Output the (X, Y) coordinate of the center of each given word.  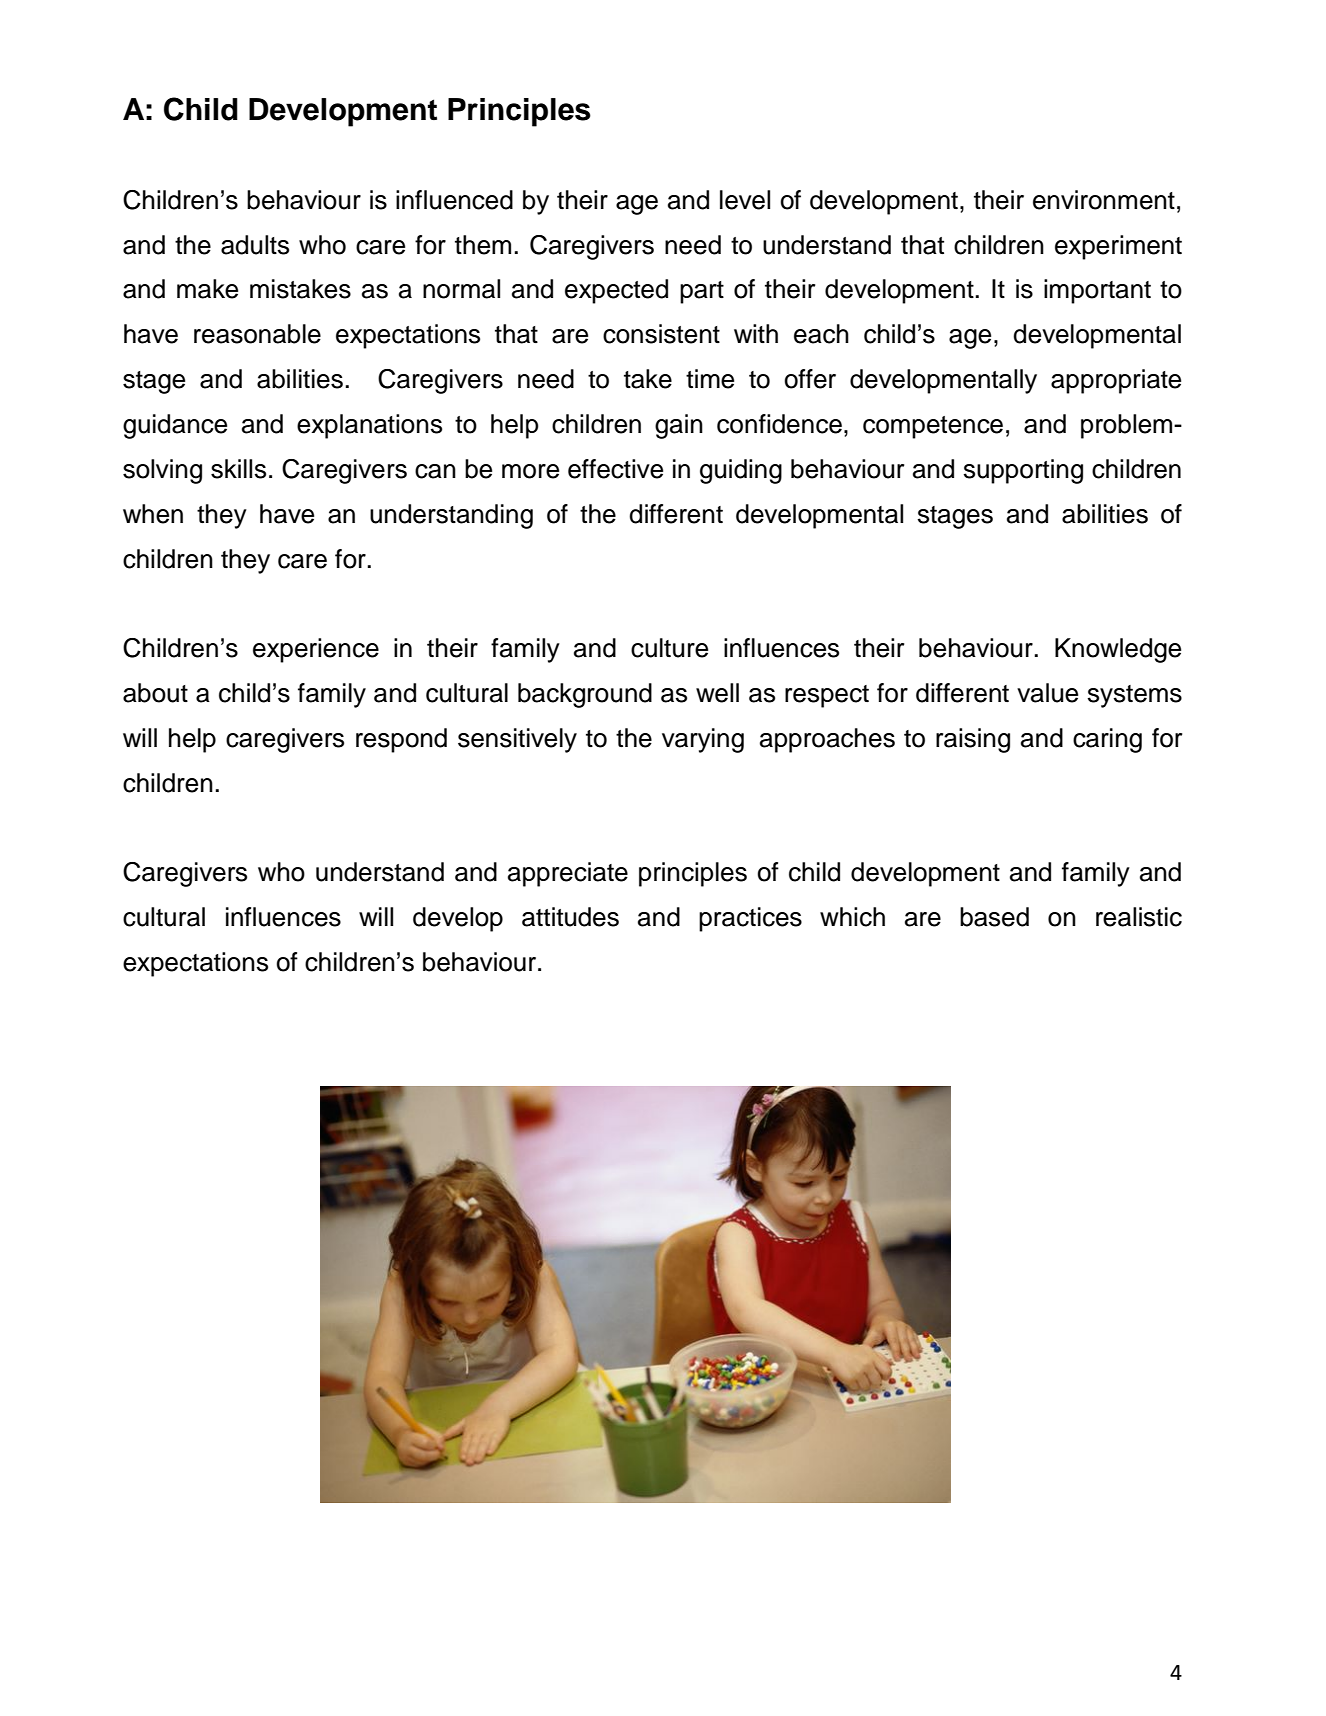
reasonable (257, 334)
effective (615, 469)
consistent (661, 334)
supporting (1023, 471)
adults (255, 245)
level (745, 200)
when (153, 514)
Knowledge (1118, 650)
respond (401, 740)
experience (316, 650)
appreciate (568, 874)
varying (703, 740)
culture (669, 648)
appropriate (1116, 381)
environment (1104, 200)
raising (973, 740)
